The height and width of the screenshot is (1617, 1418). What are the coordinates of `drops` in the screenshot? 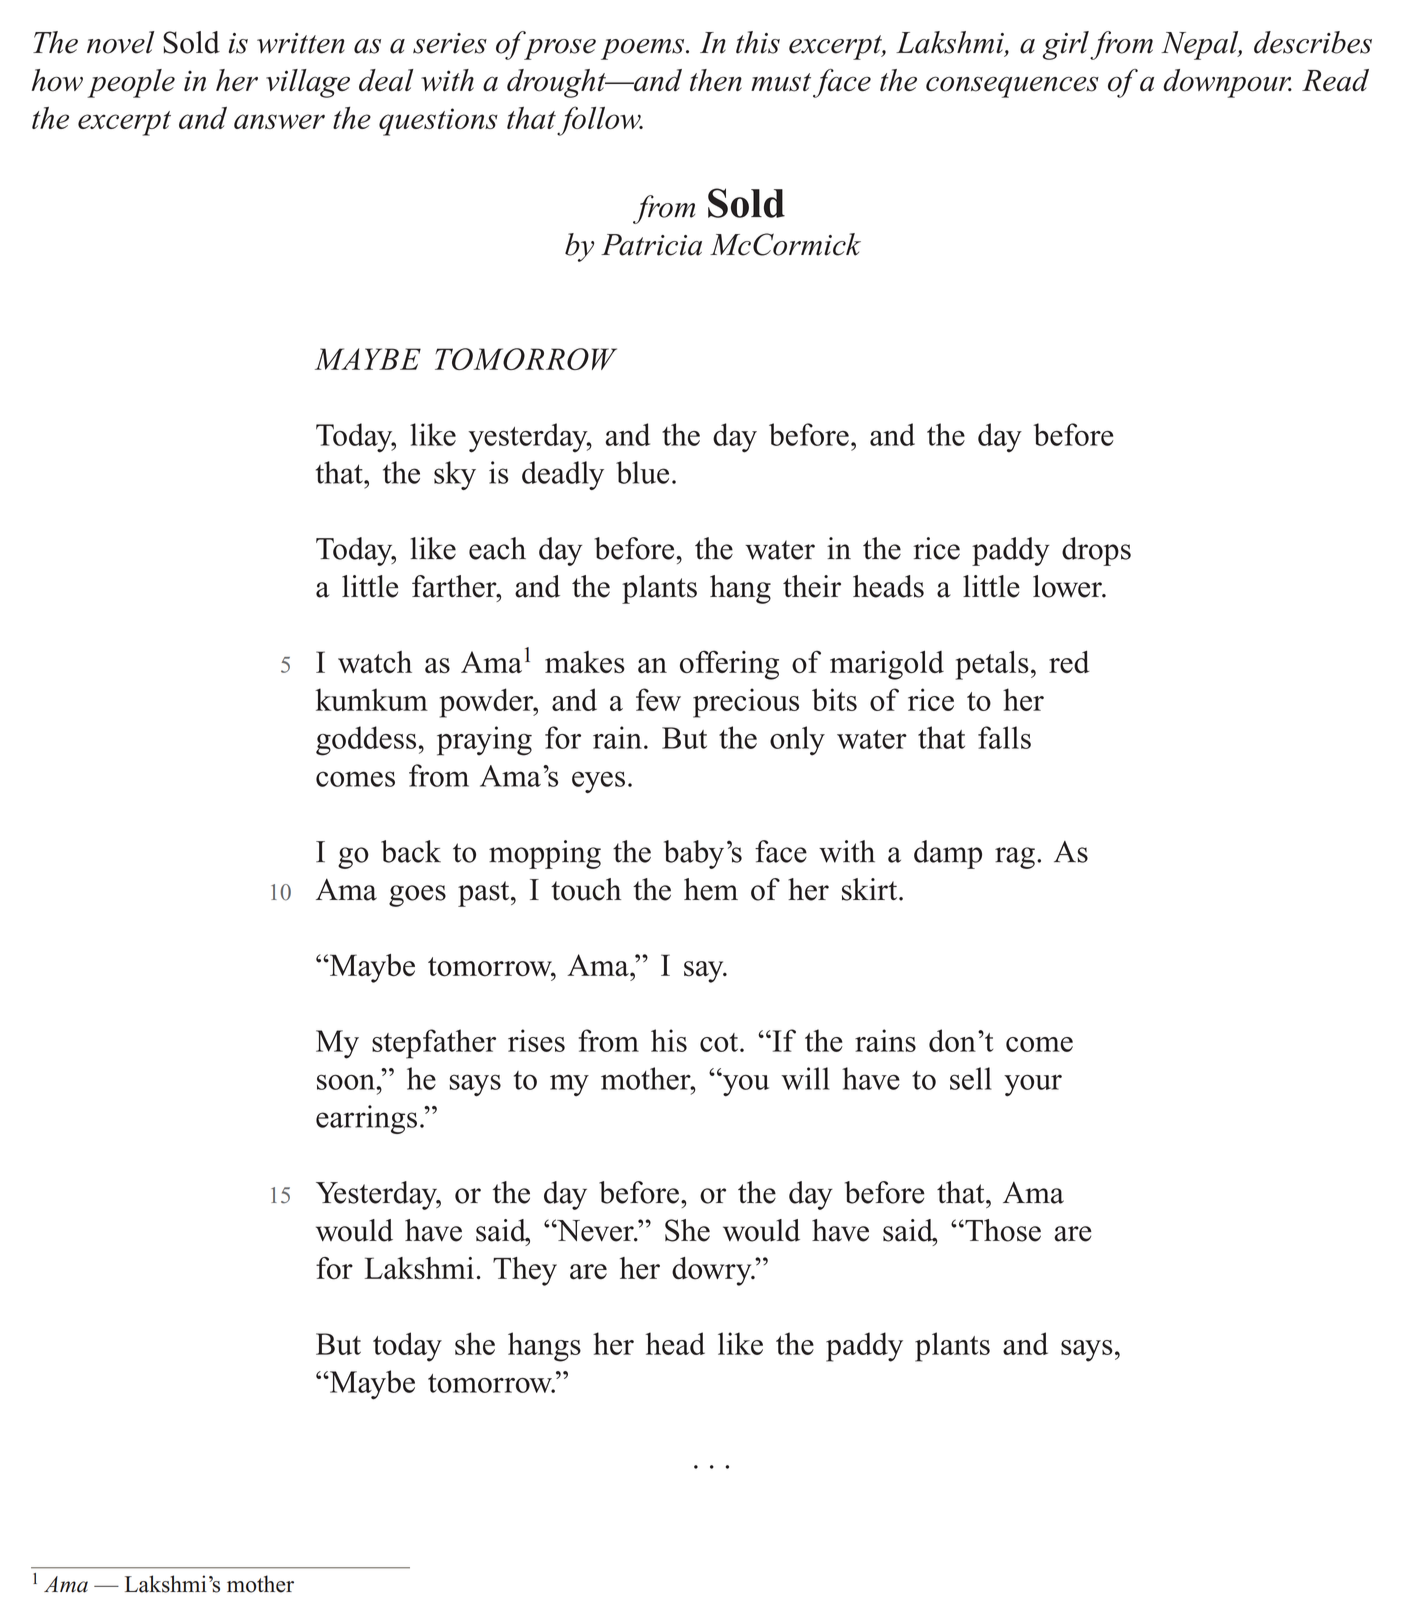 It's located at (1096, 551).
